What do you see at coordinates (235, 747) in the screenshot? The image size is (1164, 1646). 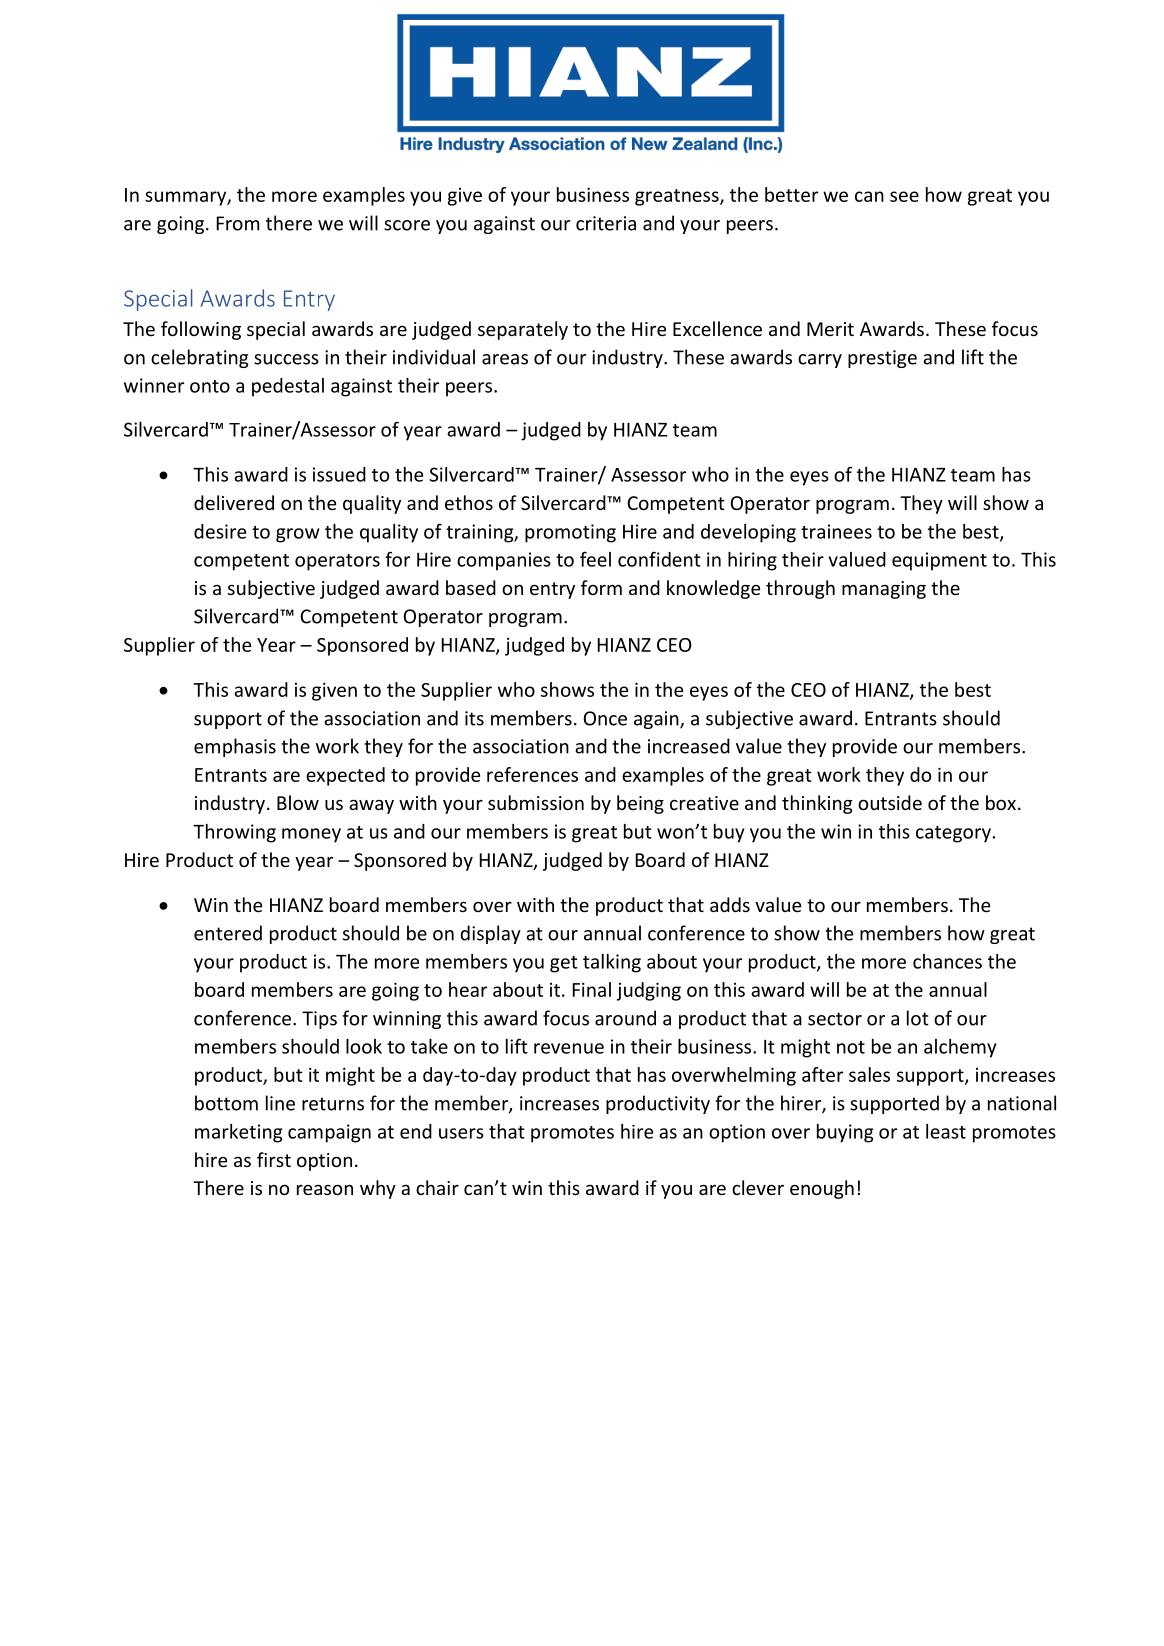 I see `emphasis` at bounding box center [235, 747].
